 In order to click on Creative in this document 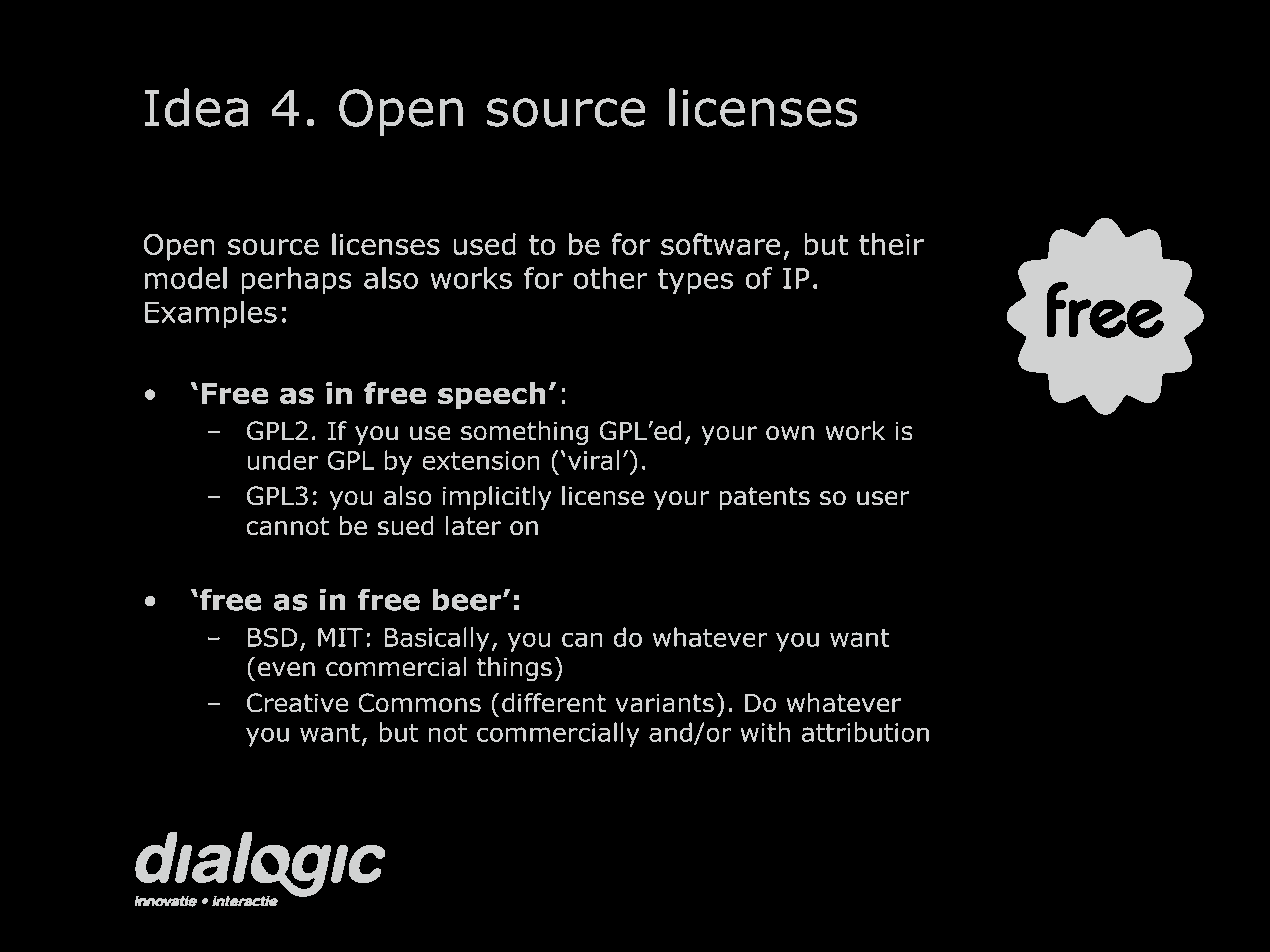, I will do `click(297, 703)`.
